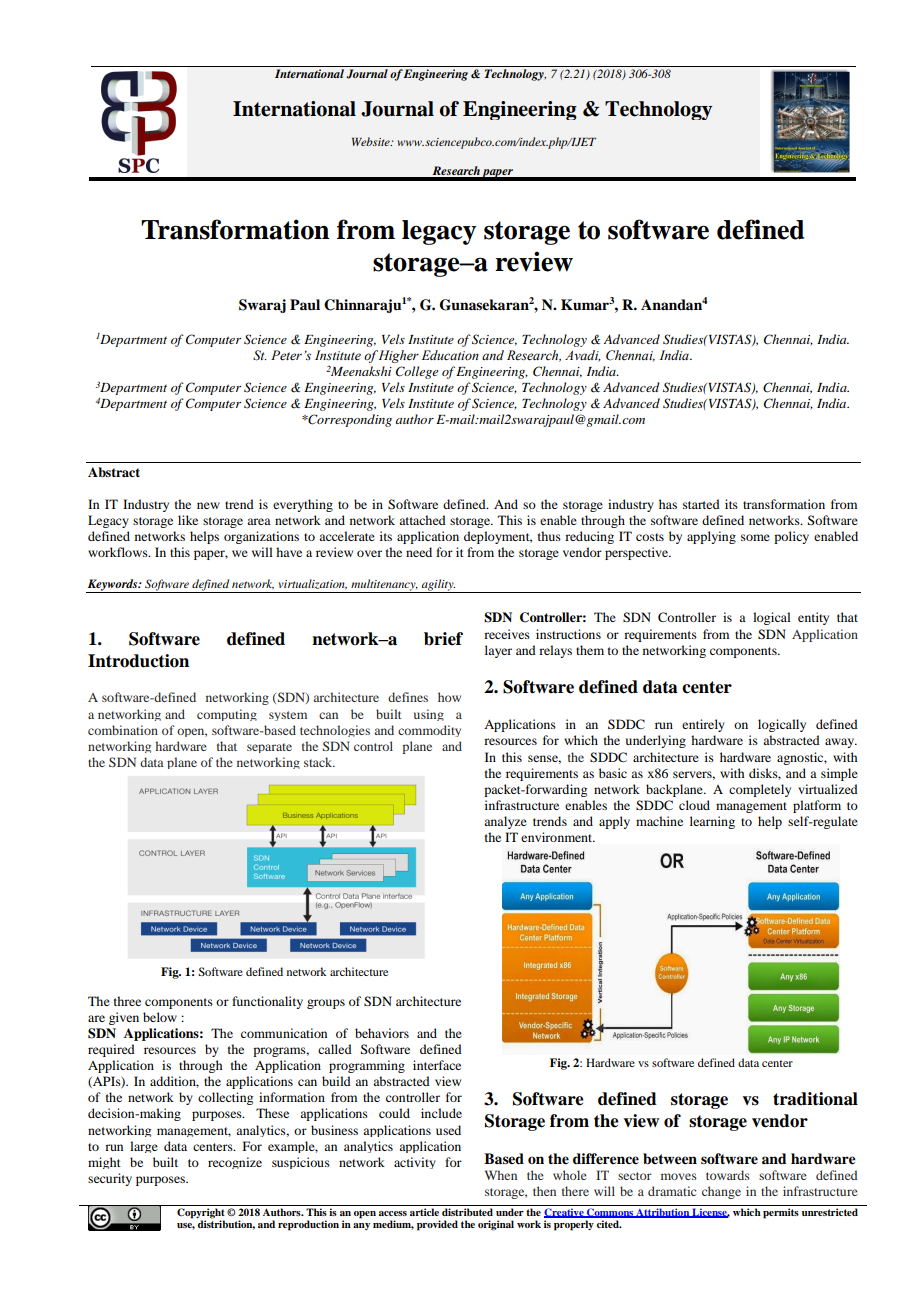  Describe the element at coordinates (235, 1163) in the screenshot. I see `recognize` at that location.
